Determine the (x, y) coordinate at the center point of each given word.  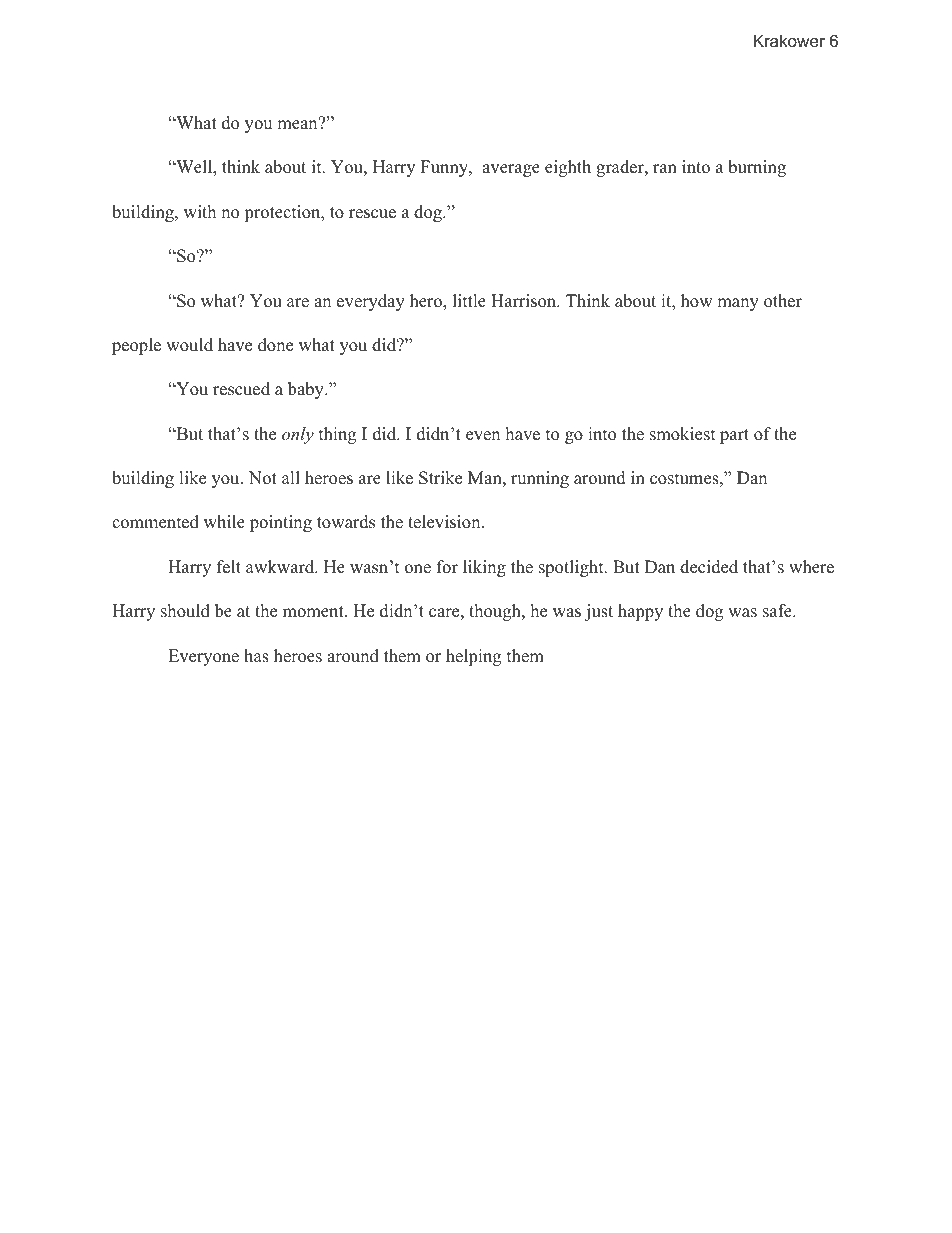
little (469, 301)
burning (757, 168)
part (734, 436)
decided (709, 567)
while (224, 522)
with (200, 211)
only (298, 435)
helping (473, 657)
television (445, 522)
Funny (445, 168)
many (738, 304)
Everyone (203, 657)
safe (778, 611)
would (189, 345)
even (483, 436)
